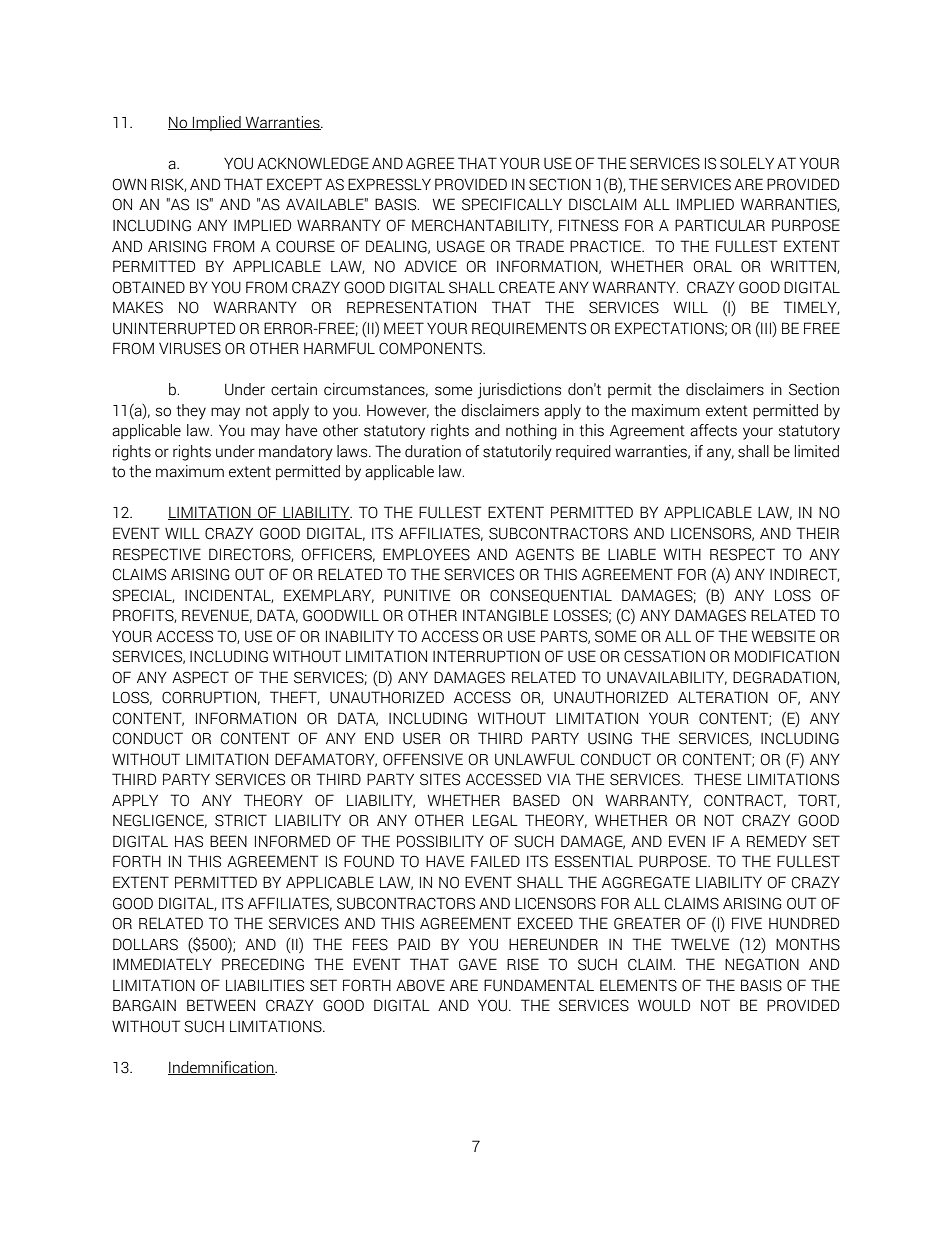 This screenshot has height=1233, width=952. What do you see at coordinates (747, 163) in the screenshot?
I see `SOLELY` at bounding box center [747, 163].
